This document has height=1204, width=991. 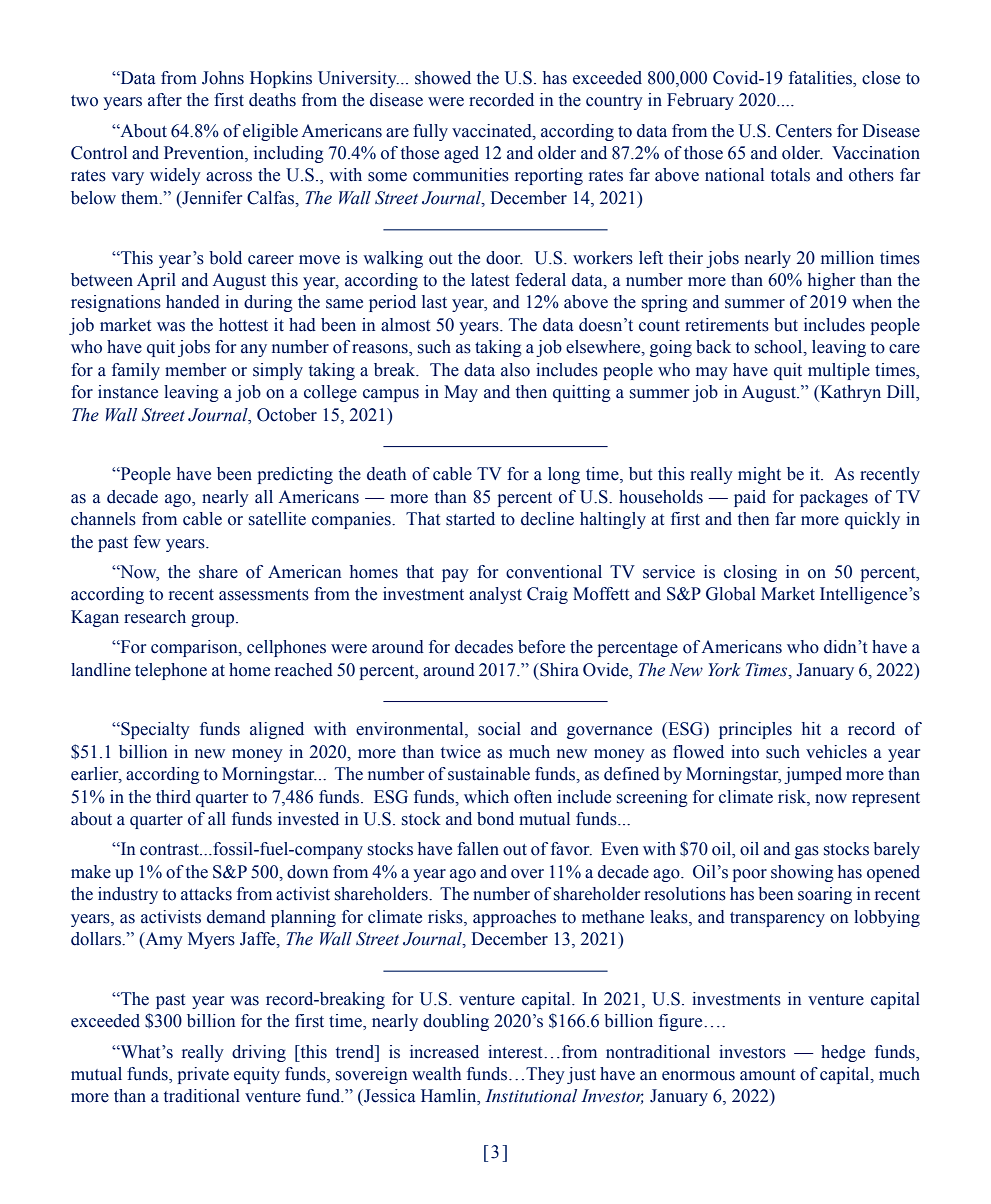 I want to click on private, so click(x=203, y=1075).
